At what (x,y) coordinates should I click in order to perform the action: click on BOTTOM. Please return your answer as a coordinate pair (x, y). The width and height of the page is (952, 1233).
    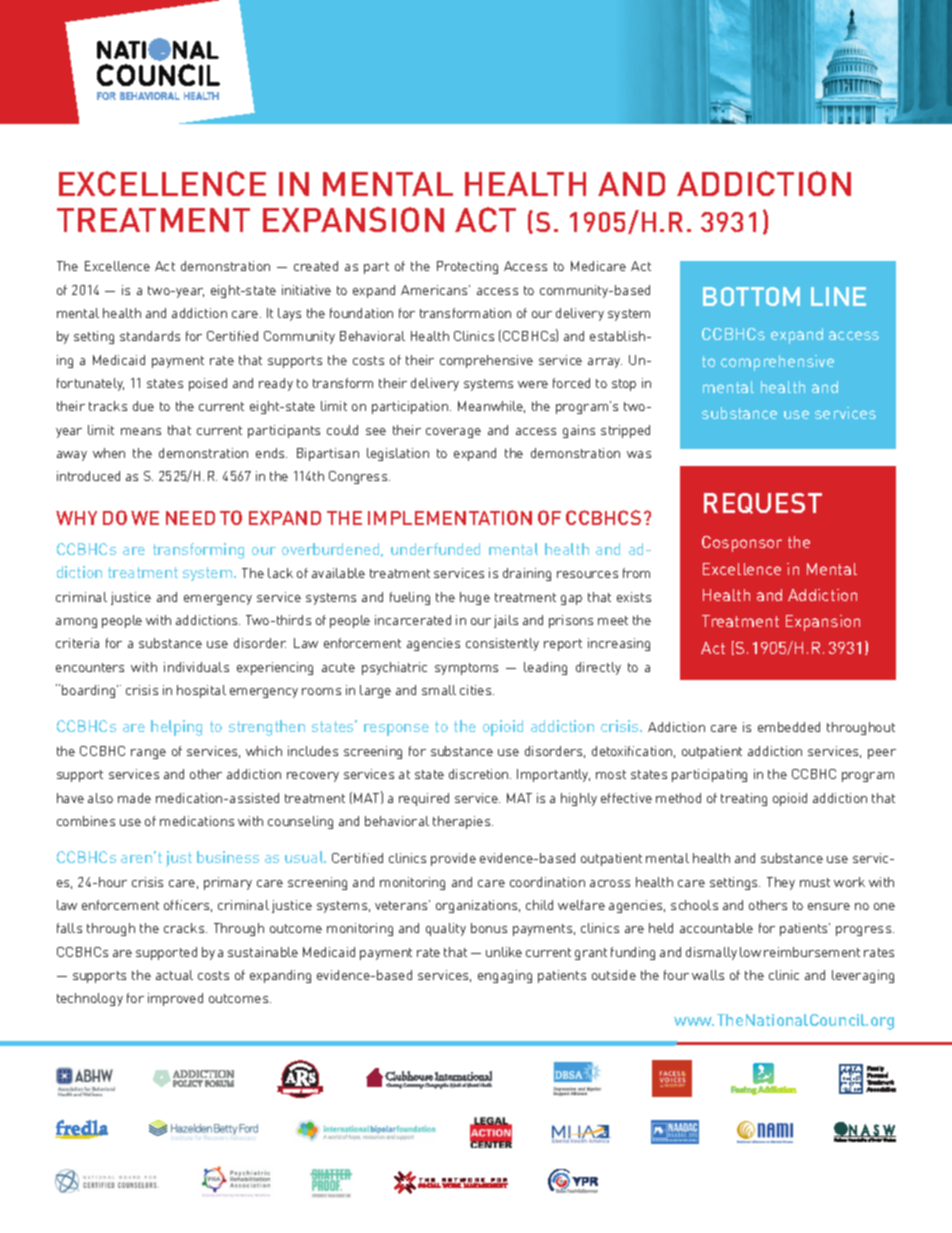
    Looking at the image, I should click on (751, 296).
